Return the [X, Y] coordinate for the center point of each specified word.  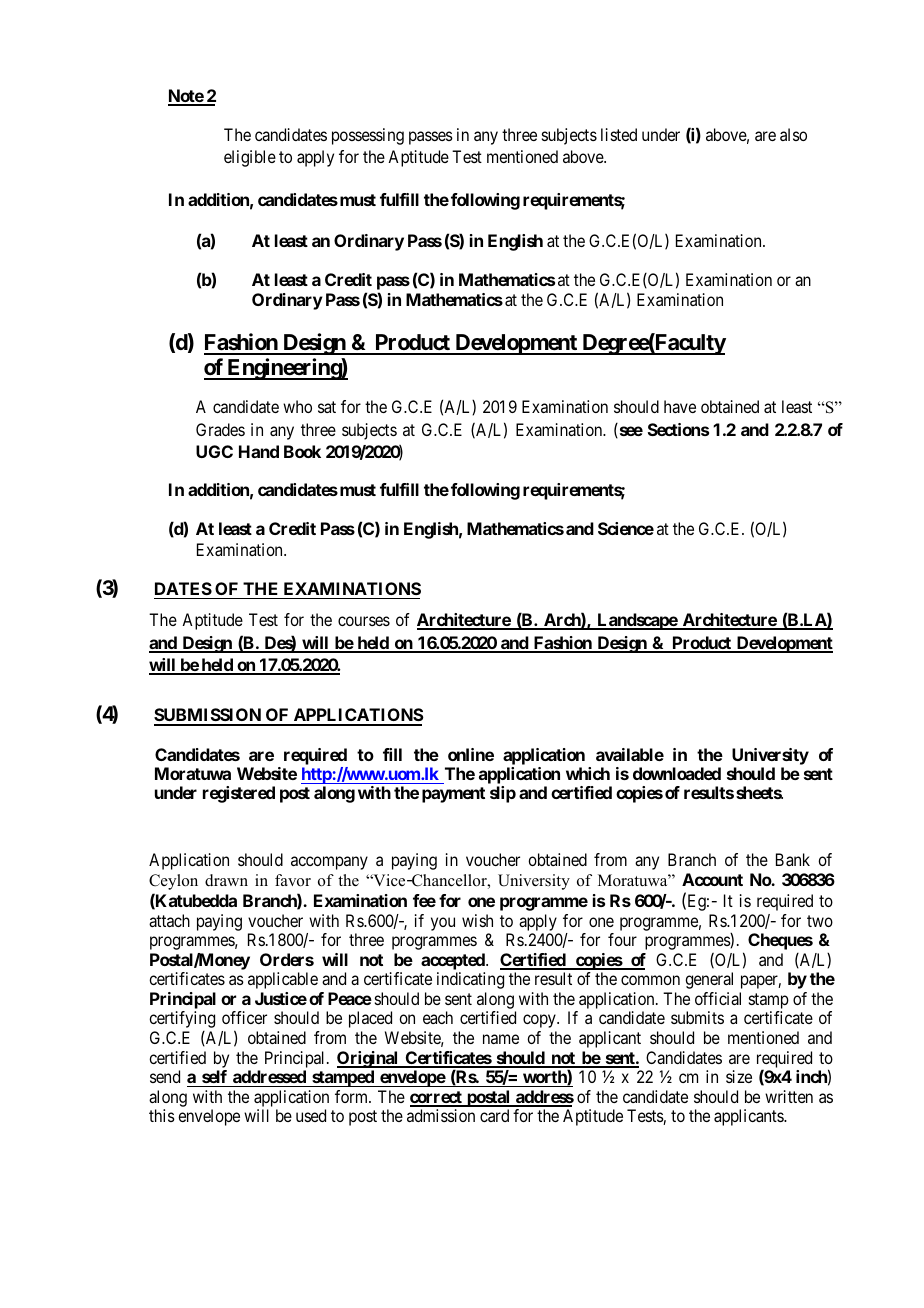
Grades [220, 429]
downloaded [677, 773]
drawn [226, 880]
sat [327, 407]
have [680, 406]
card [494, 1115]
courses [364, 621]
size [739, 1076]
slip [503, 794]
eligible [250, 158]
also [793, 134]
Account [712, 879]
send [165, 1076]
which [588, 773]
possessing [368, 136]
